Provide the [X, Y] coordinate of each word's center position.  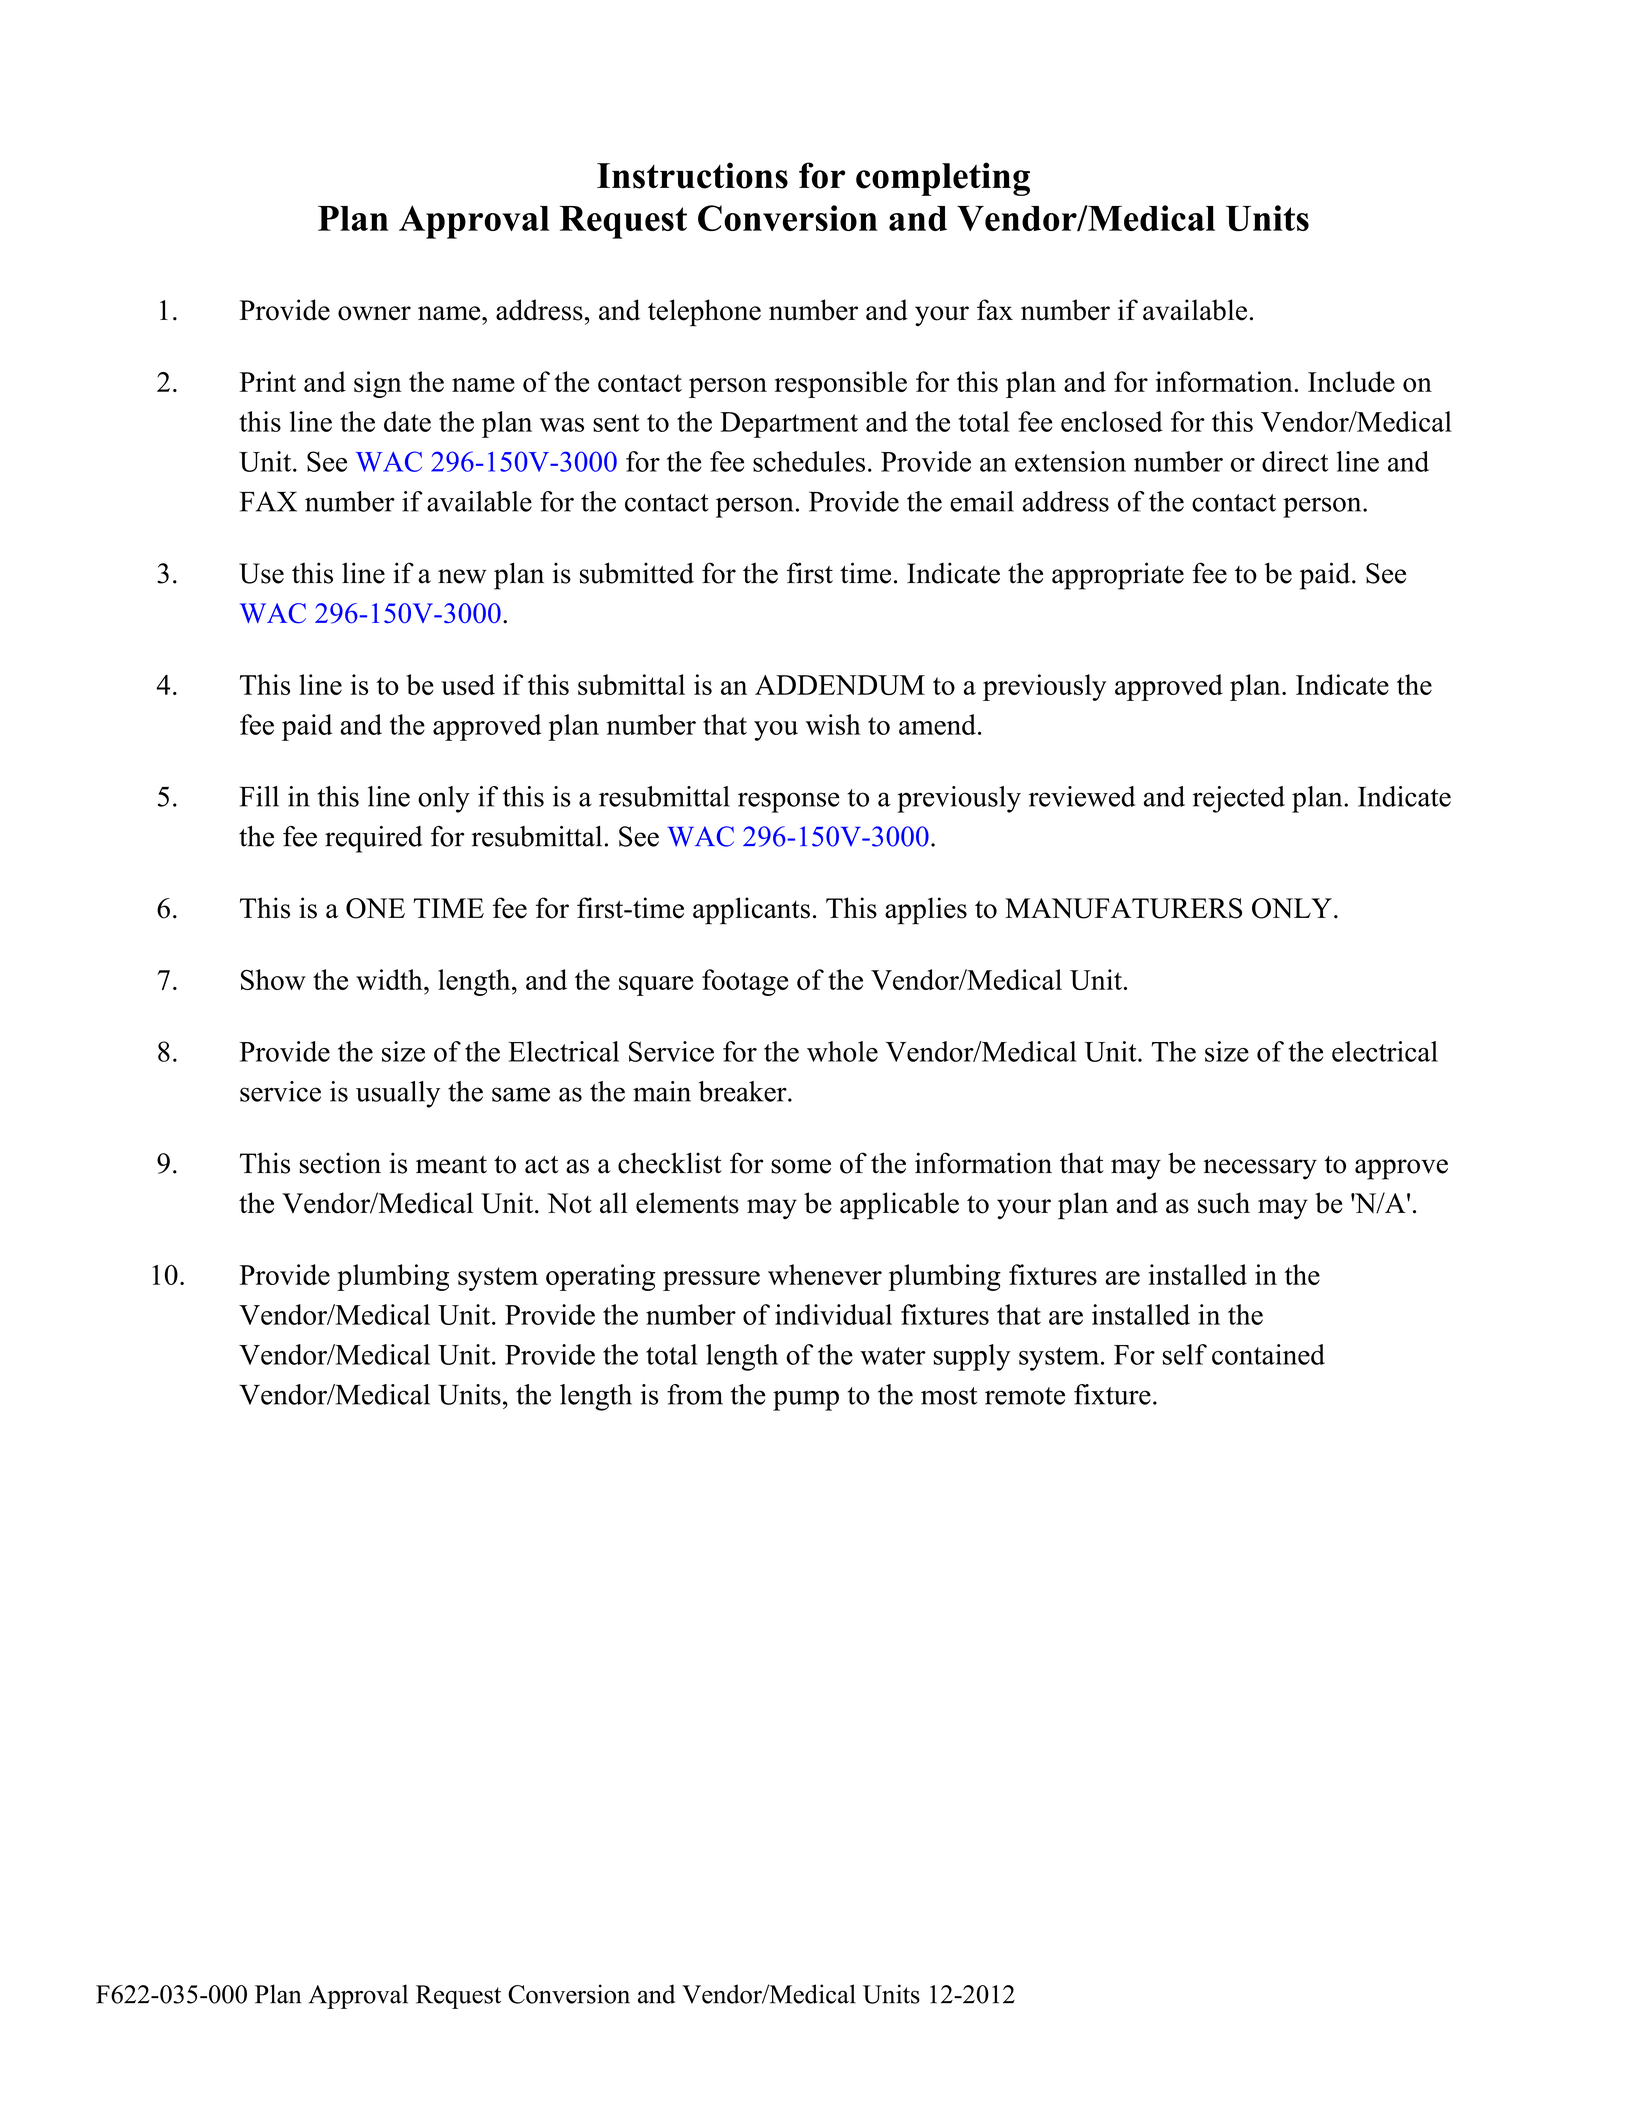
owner [374, 313]
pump [806, 1401]
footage [745, 982]
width [390, 979]
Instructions [692, 175]
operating [600, 1277]
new [462, 576]
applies [926, 911]
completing [943, 179]
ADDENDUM [840, 685]
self [1185, 1354]
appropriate [1118, 576]
